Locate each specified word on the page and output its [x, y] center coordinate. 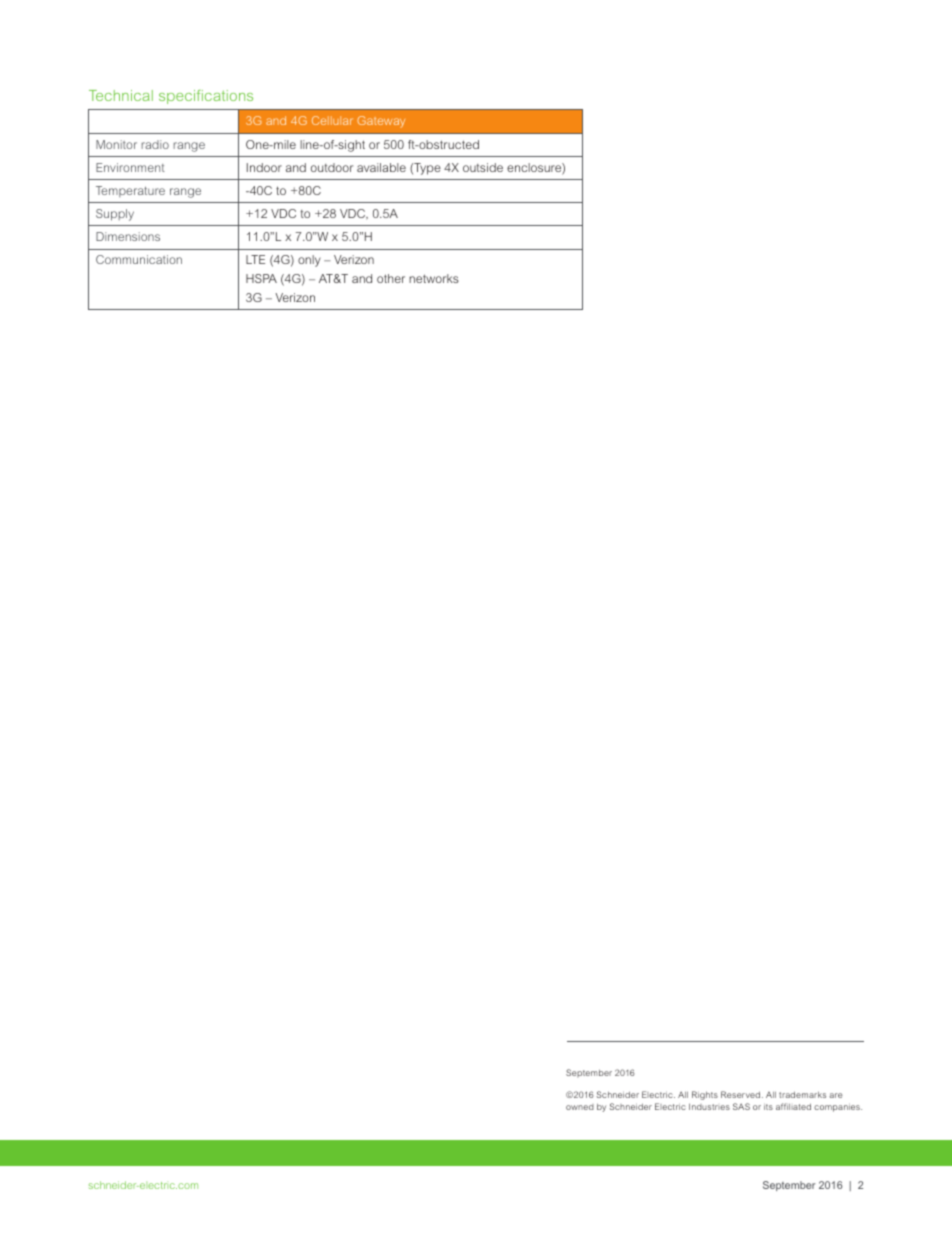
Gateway [381, 122]
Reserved [742, 1094]
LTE [255, 259]
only [309, 261]
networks [434, 278]
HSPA [261, 278]
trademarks [802, 1095]
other [391, 278]
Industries [709, 1106]
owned [580, 1107]
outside [483, 167]
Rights [705, 1095]
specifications [206, 97]
